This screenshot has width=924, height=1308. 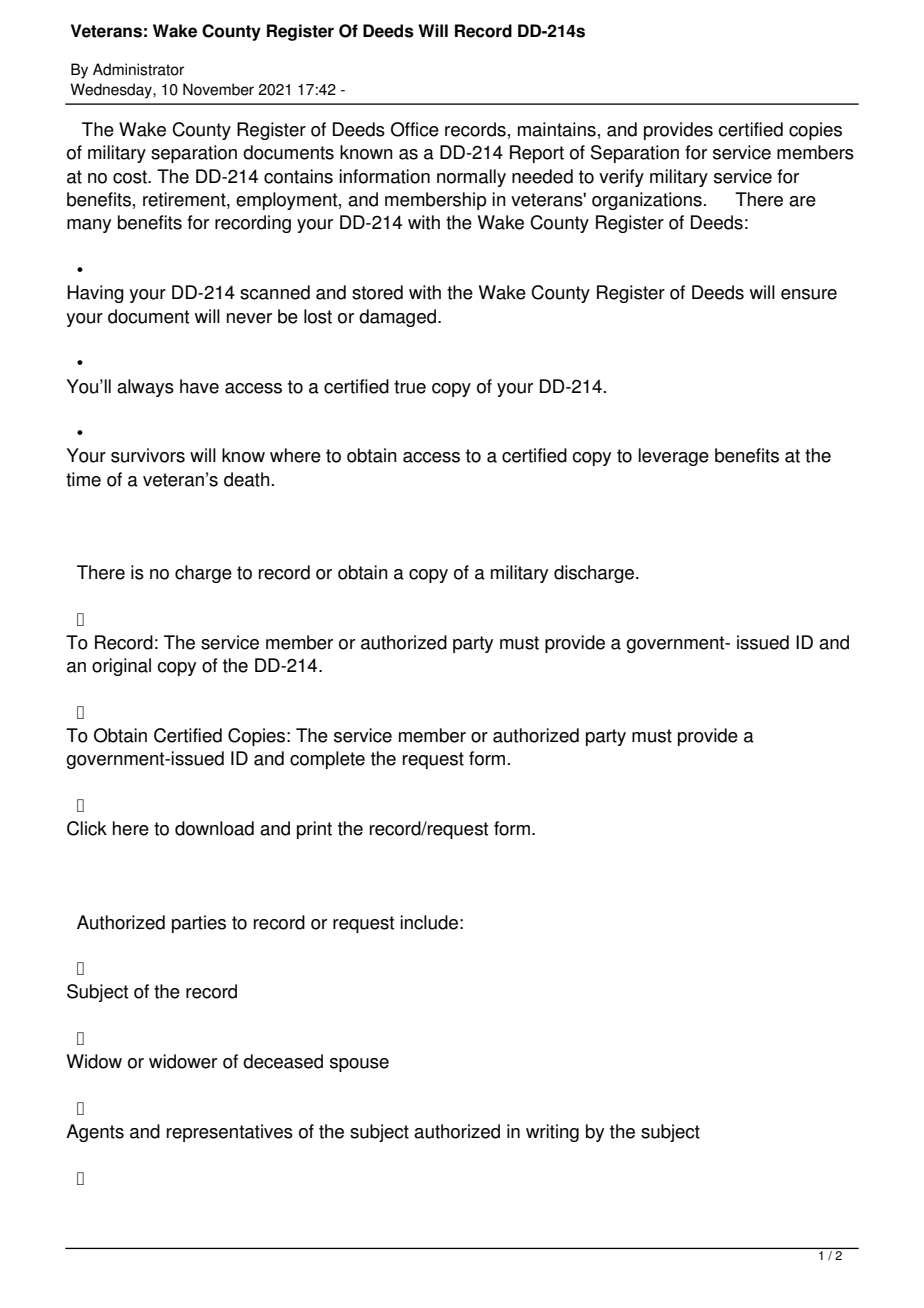 What do you see at coordinates (415, 129) in the screenshot?
I see `Office` at bounding box center [415, 129].
